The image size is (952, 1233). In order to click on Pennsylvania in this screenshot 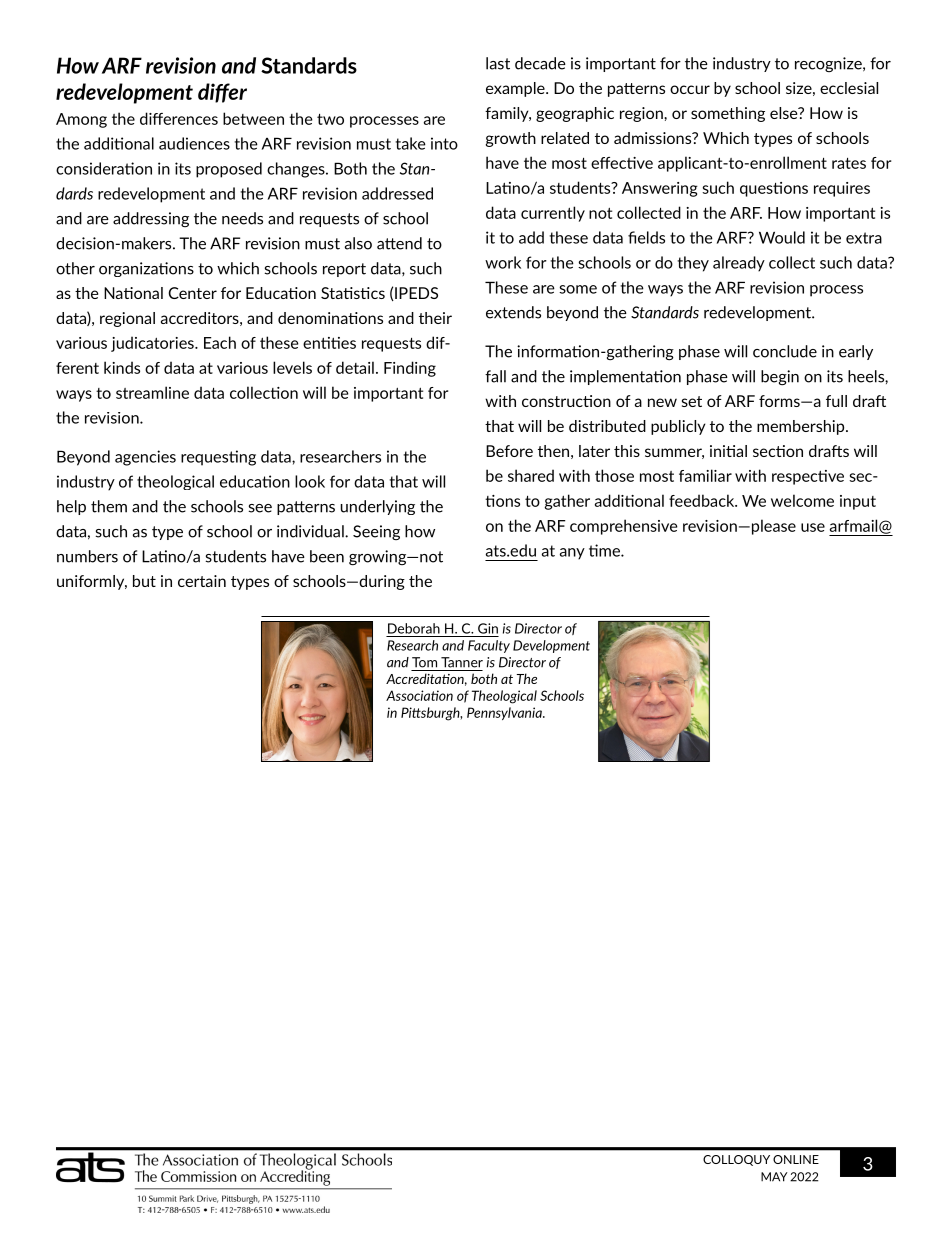, I will do `click(505, 713)`.
